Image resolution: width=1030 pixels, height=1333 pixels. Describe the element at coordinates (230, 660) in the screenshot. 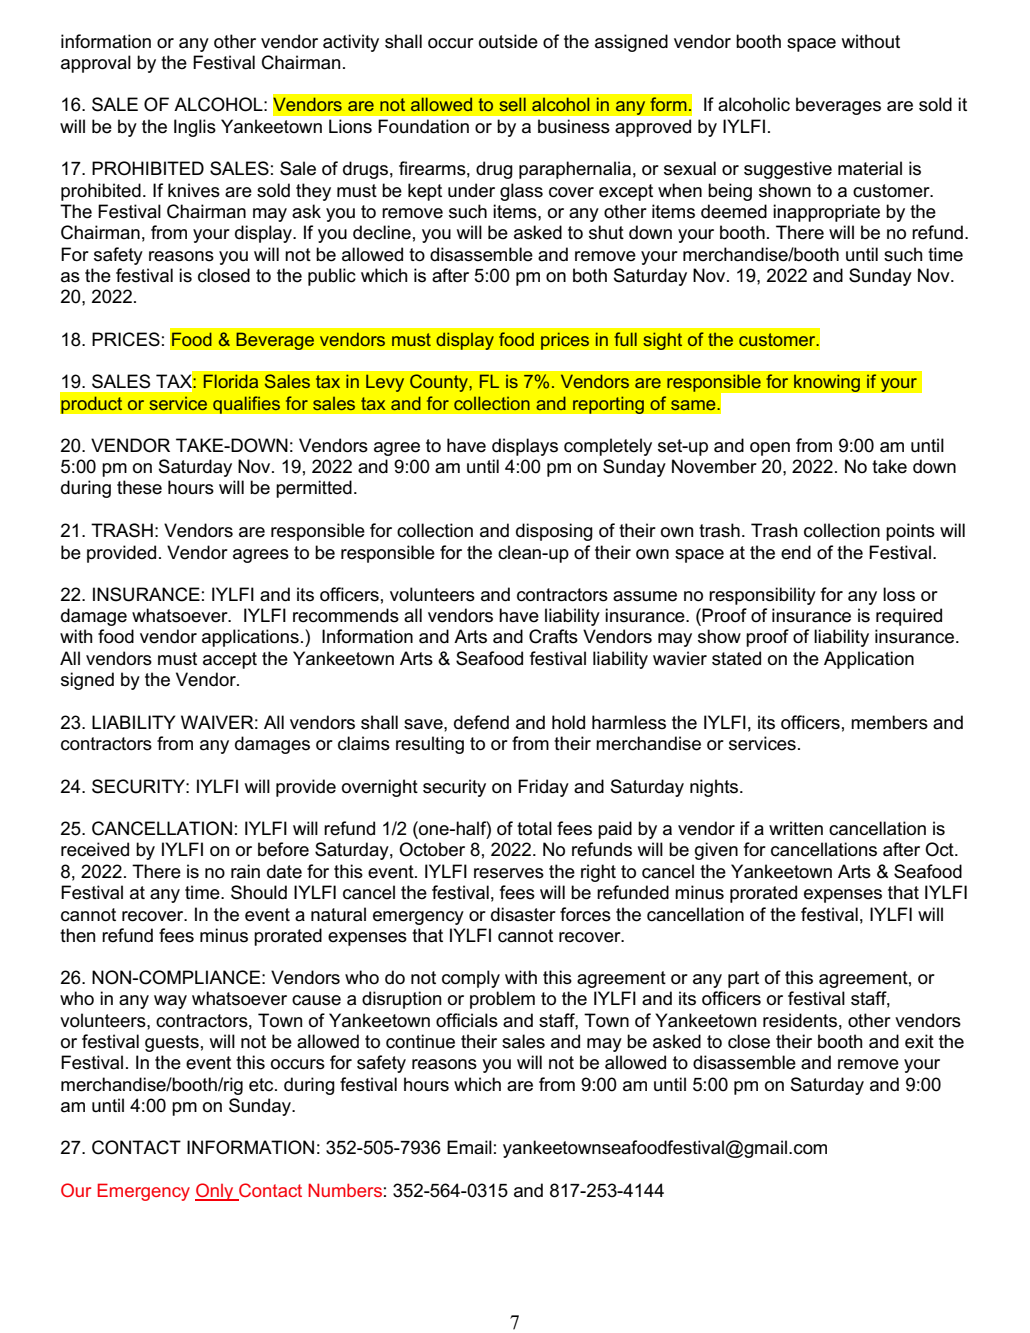

I see `accept` at that location.
